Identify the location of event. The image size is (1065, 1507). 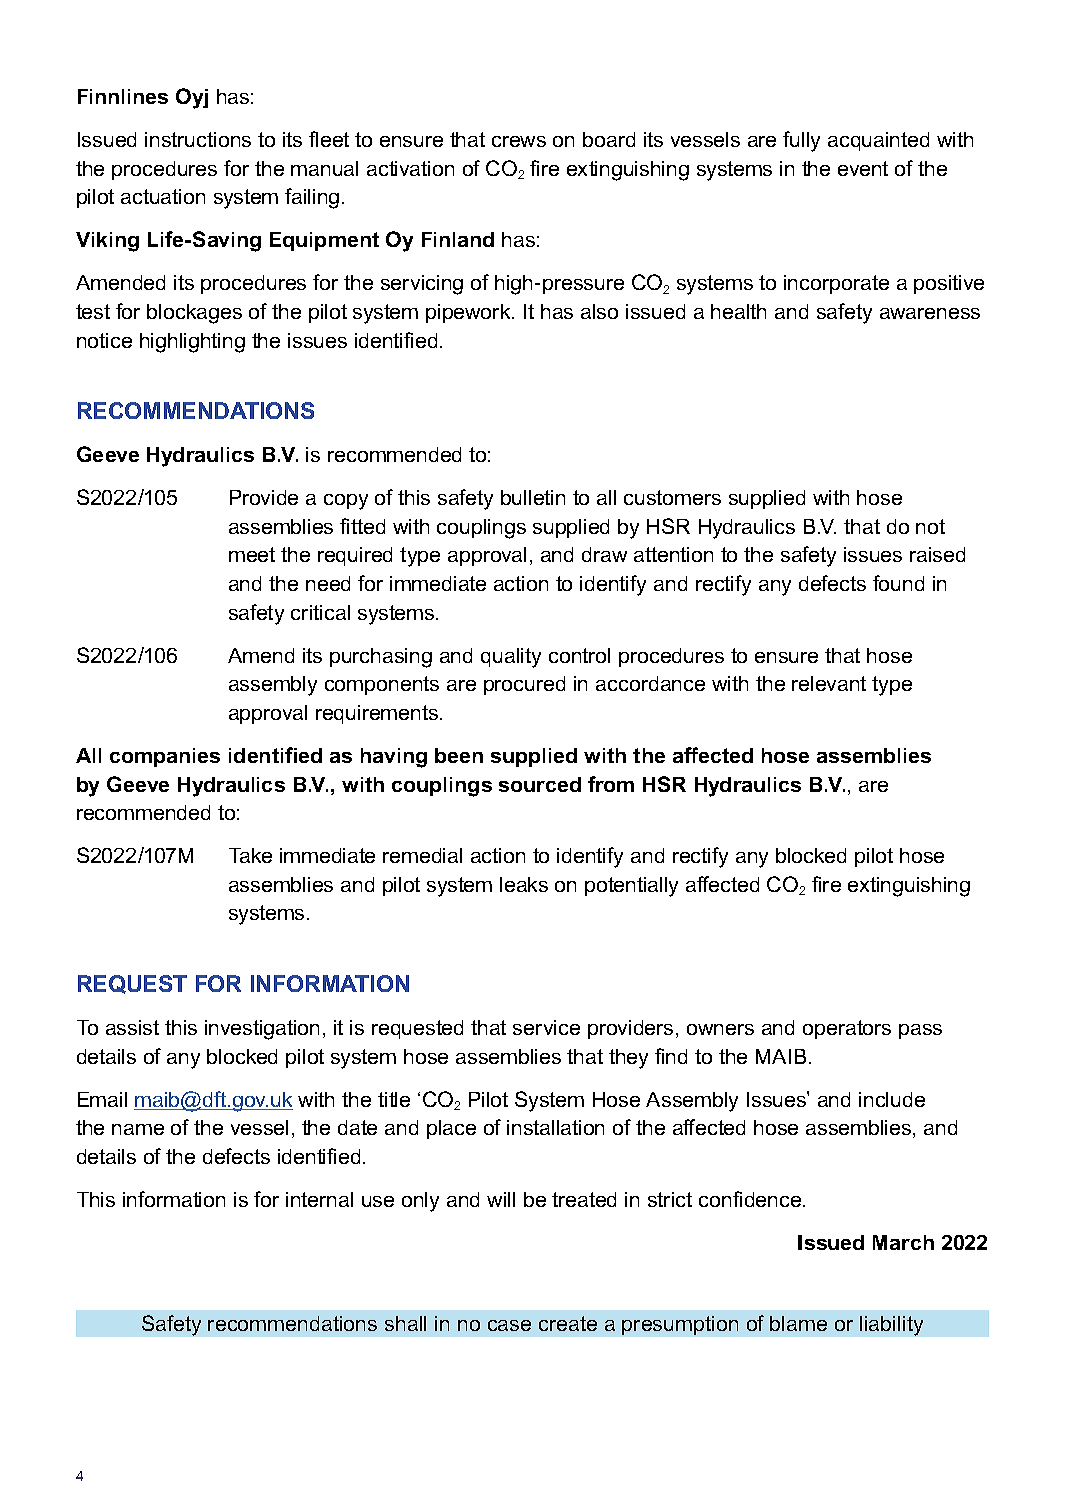
(863, 168).
